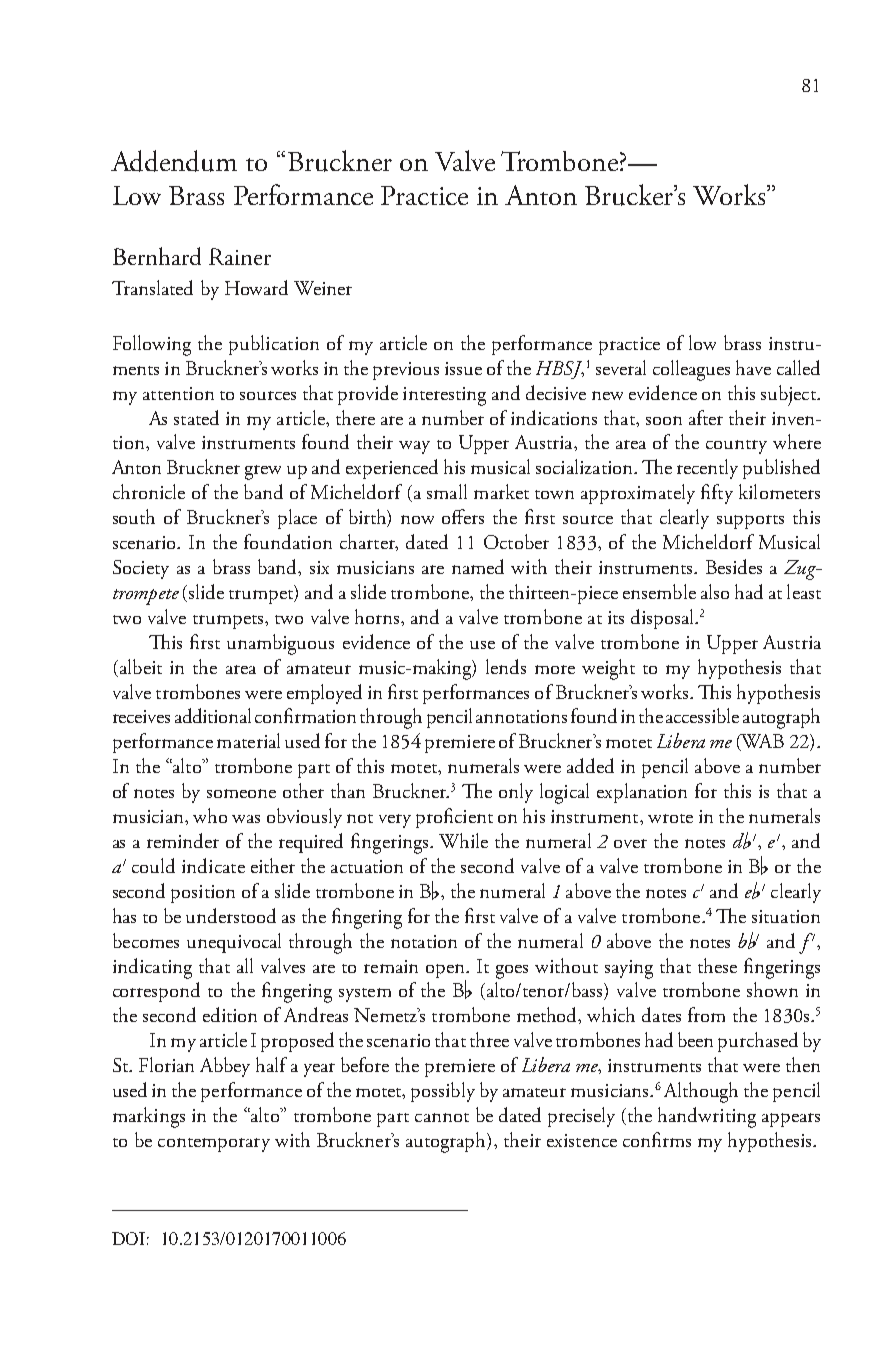 The height and width of the screenshot is (1345, 896). Describe the element at coordinates (717, 965) in the screenshot. I see `these` at that location.
